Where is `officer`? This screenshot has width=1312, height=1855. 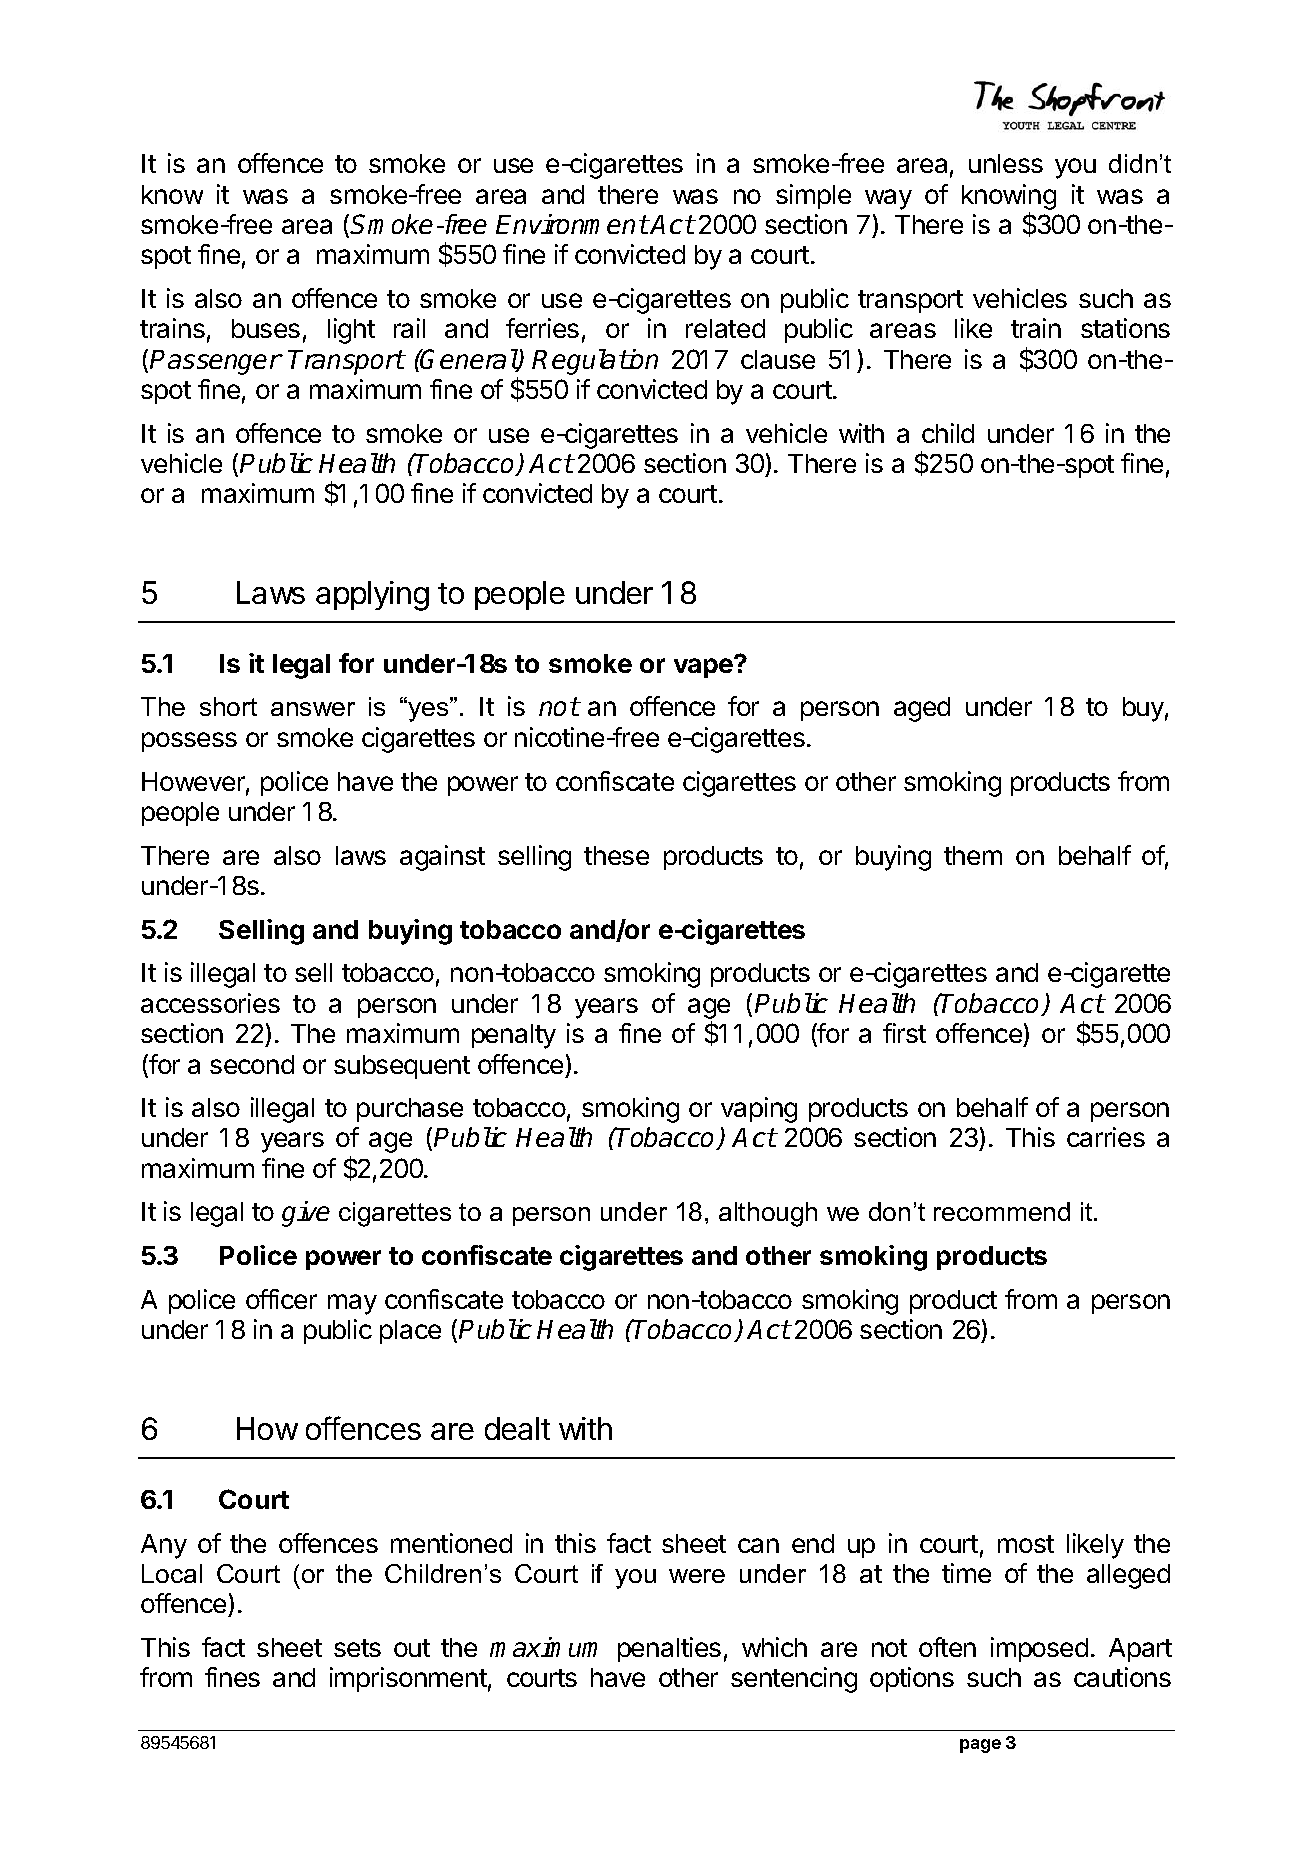 officer is located at coordinates (281, 1299).
